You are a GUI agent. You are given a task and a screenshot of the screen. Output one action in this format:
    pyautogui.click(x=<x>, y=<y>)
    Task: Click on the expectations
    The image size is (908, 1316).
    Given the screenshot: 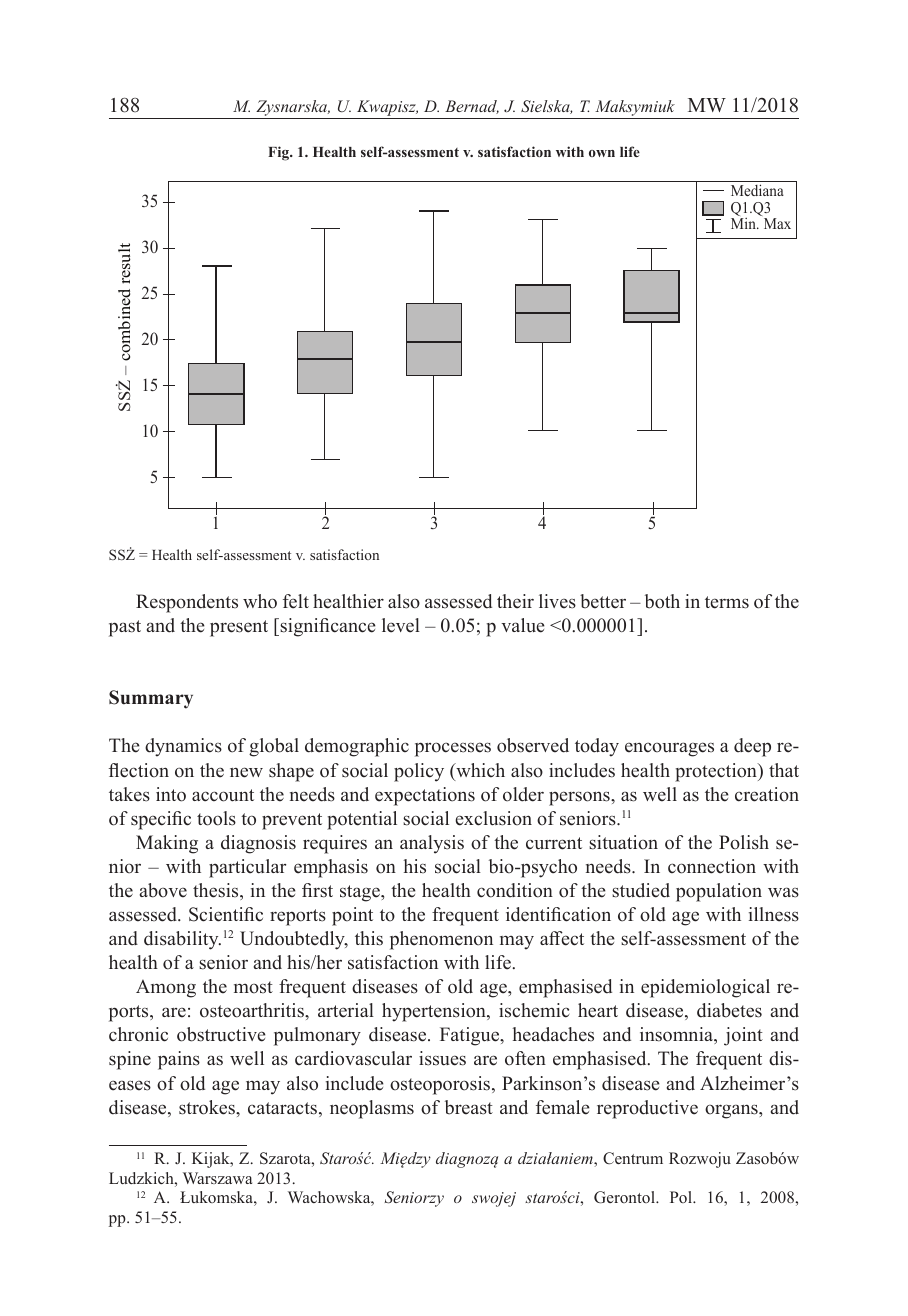 What is the action you would take?
    pyautogui.click(x=425, y=796)
